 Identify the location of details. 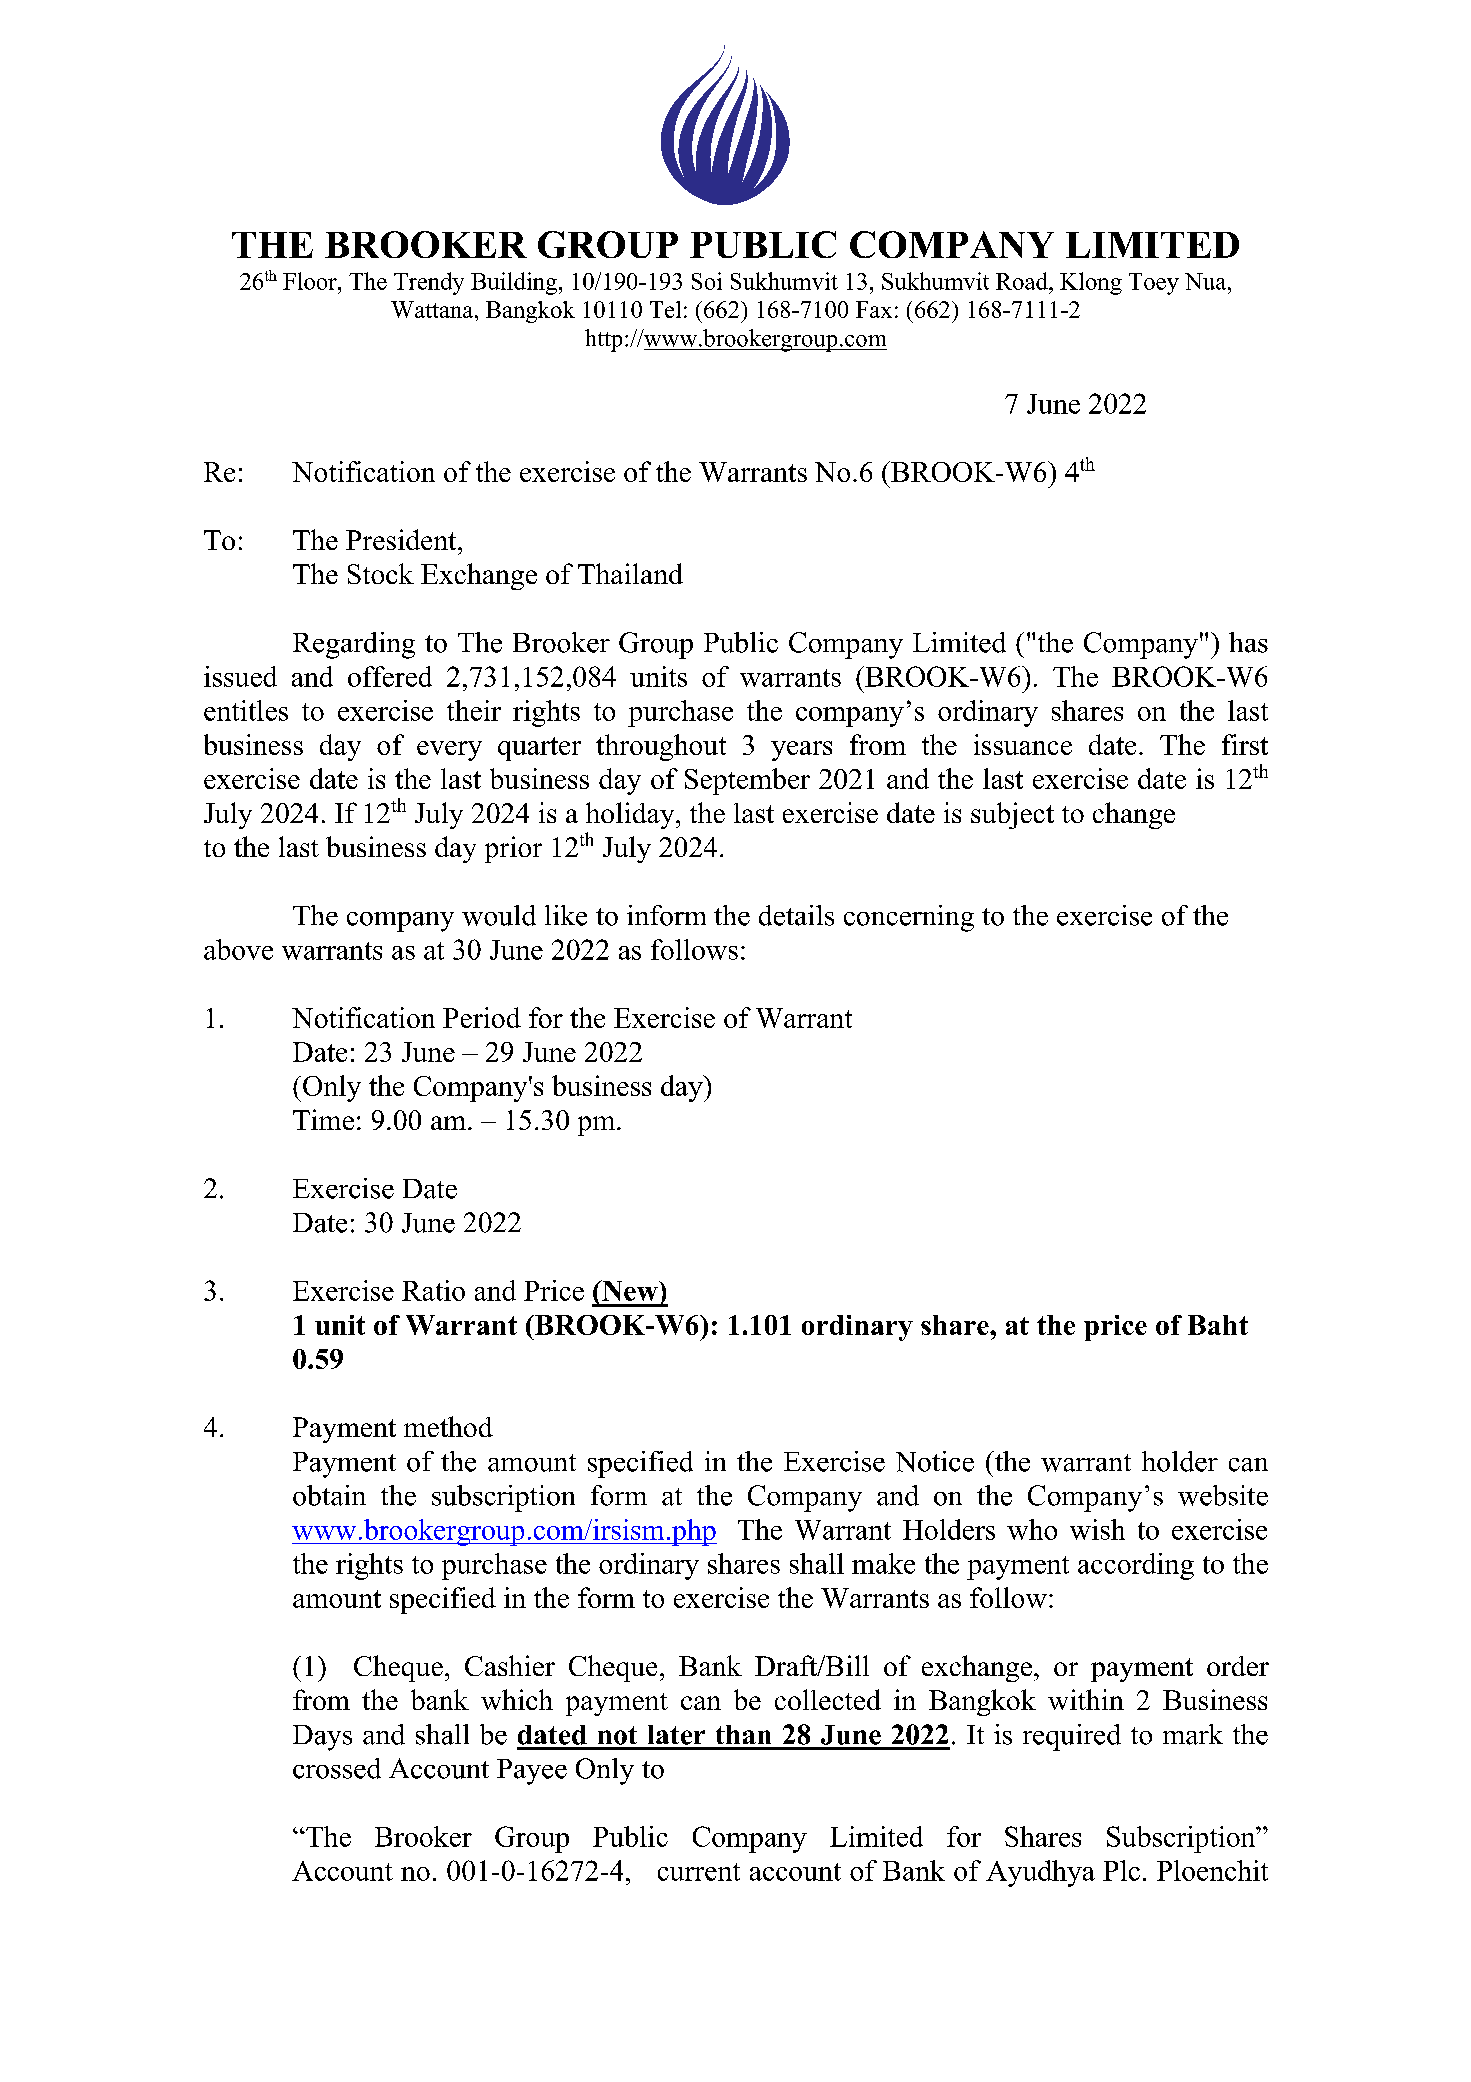
(796, 915).
